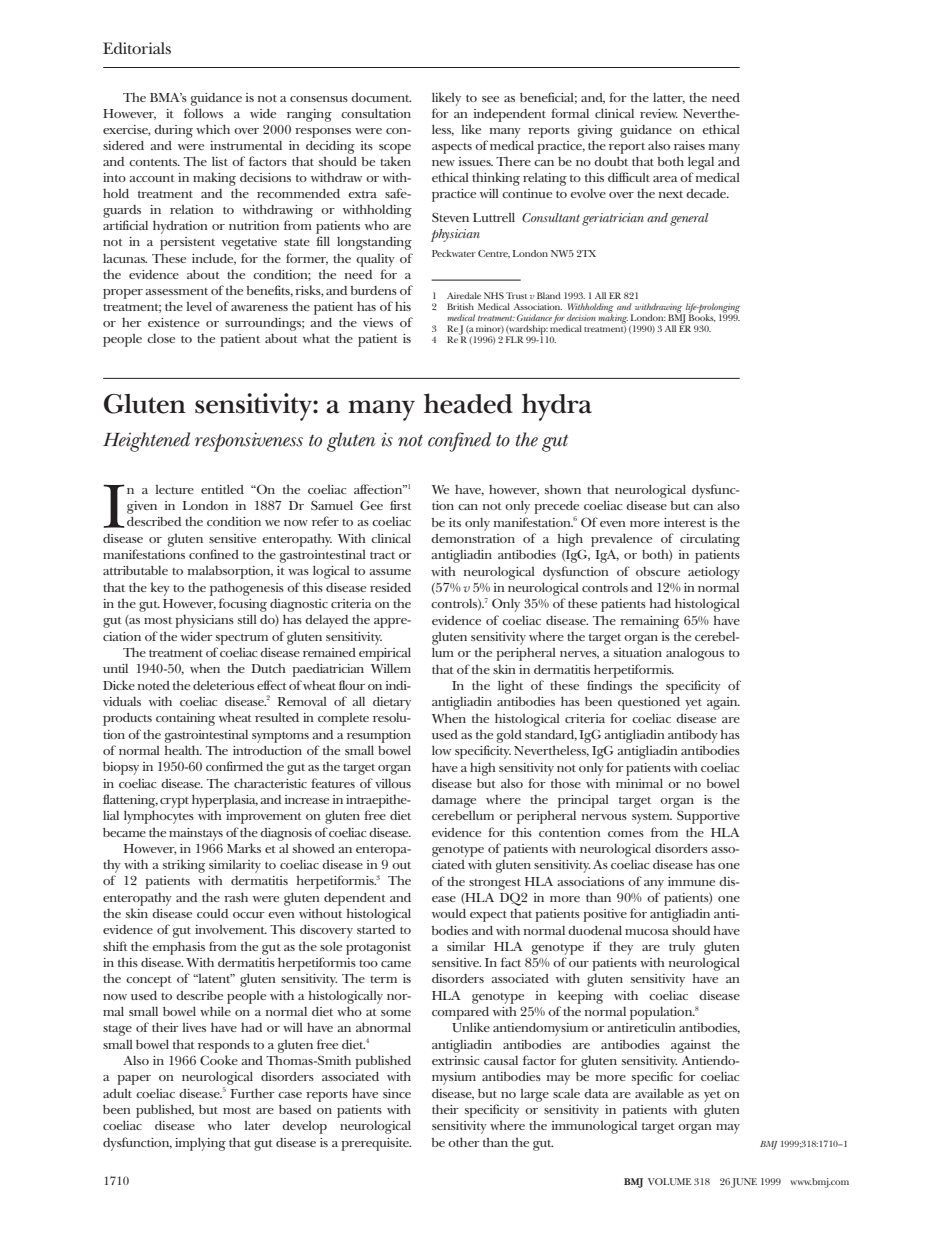  What do you see at coordinates (203, 113) in the screenshot?
I see `follows` at bounding box center [203, 113].
